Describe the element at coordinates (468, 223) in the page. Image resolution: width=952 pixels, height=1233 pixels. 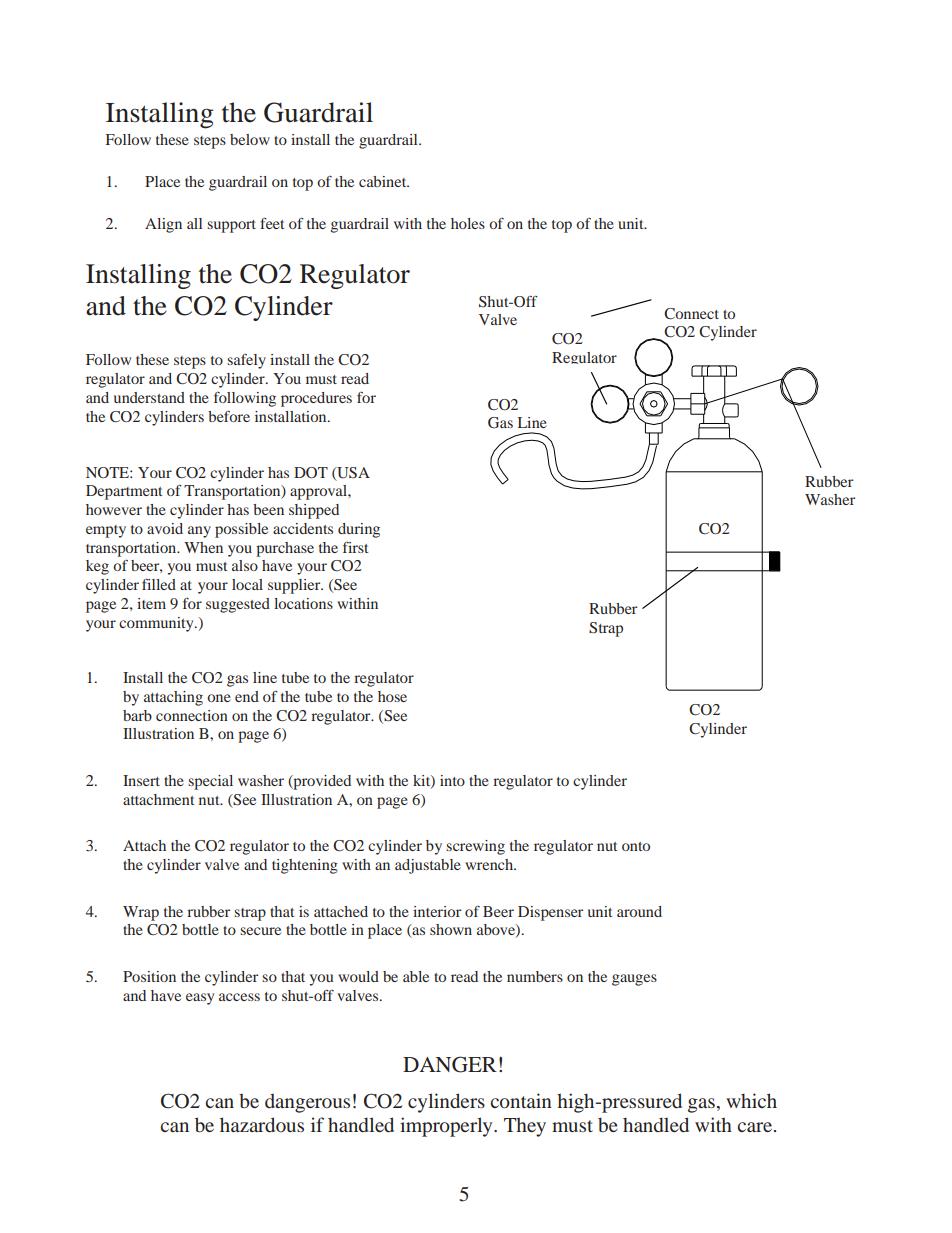
I see `holes` at that location.
